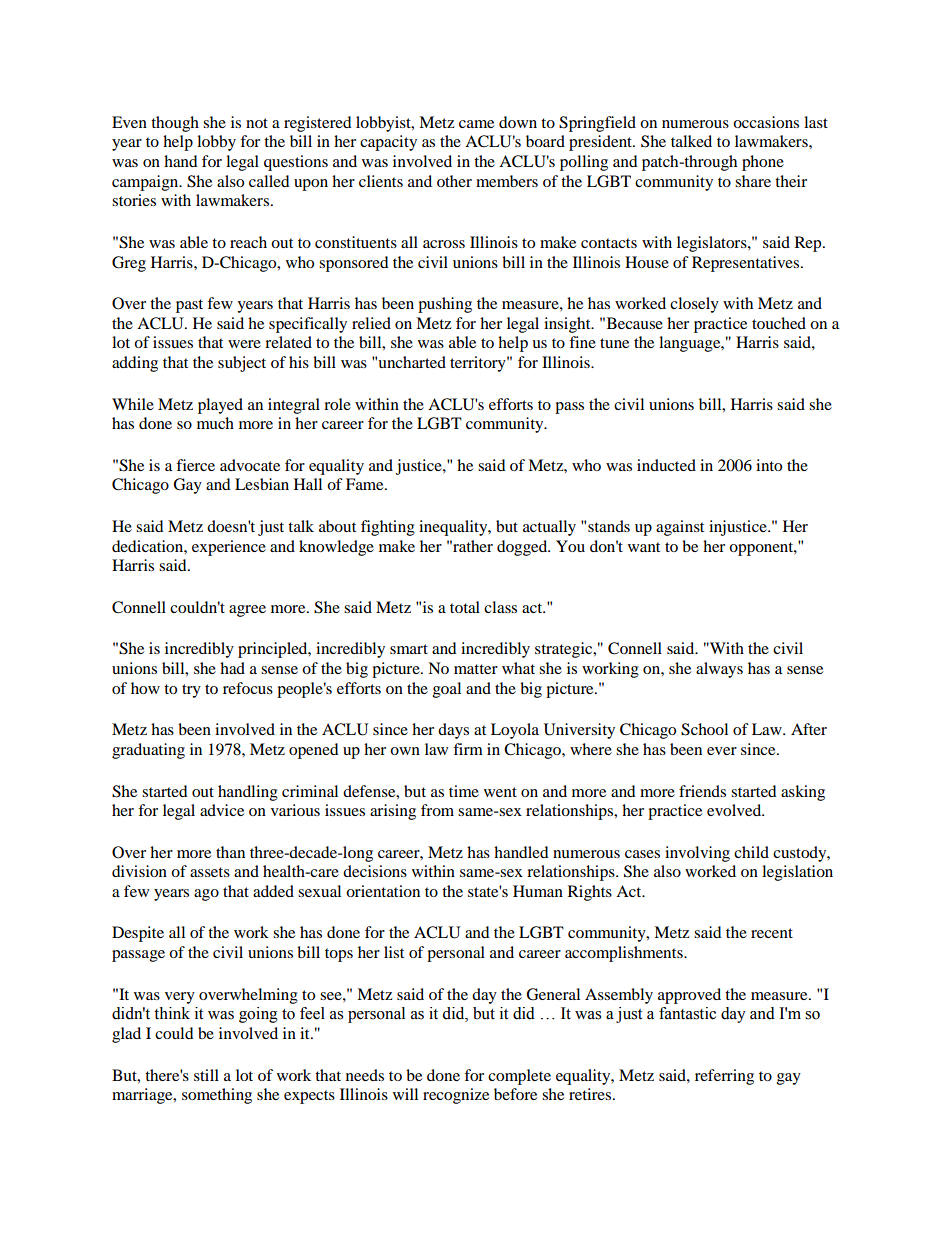  I want to click on touched, so click(779, 323).
